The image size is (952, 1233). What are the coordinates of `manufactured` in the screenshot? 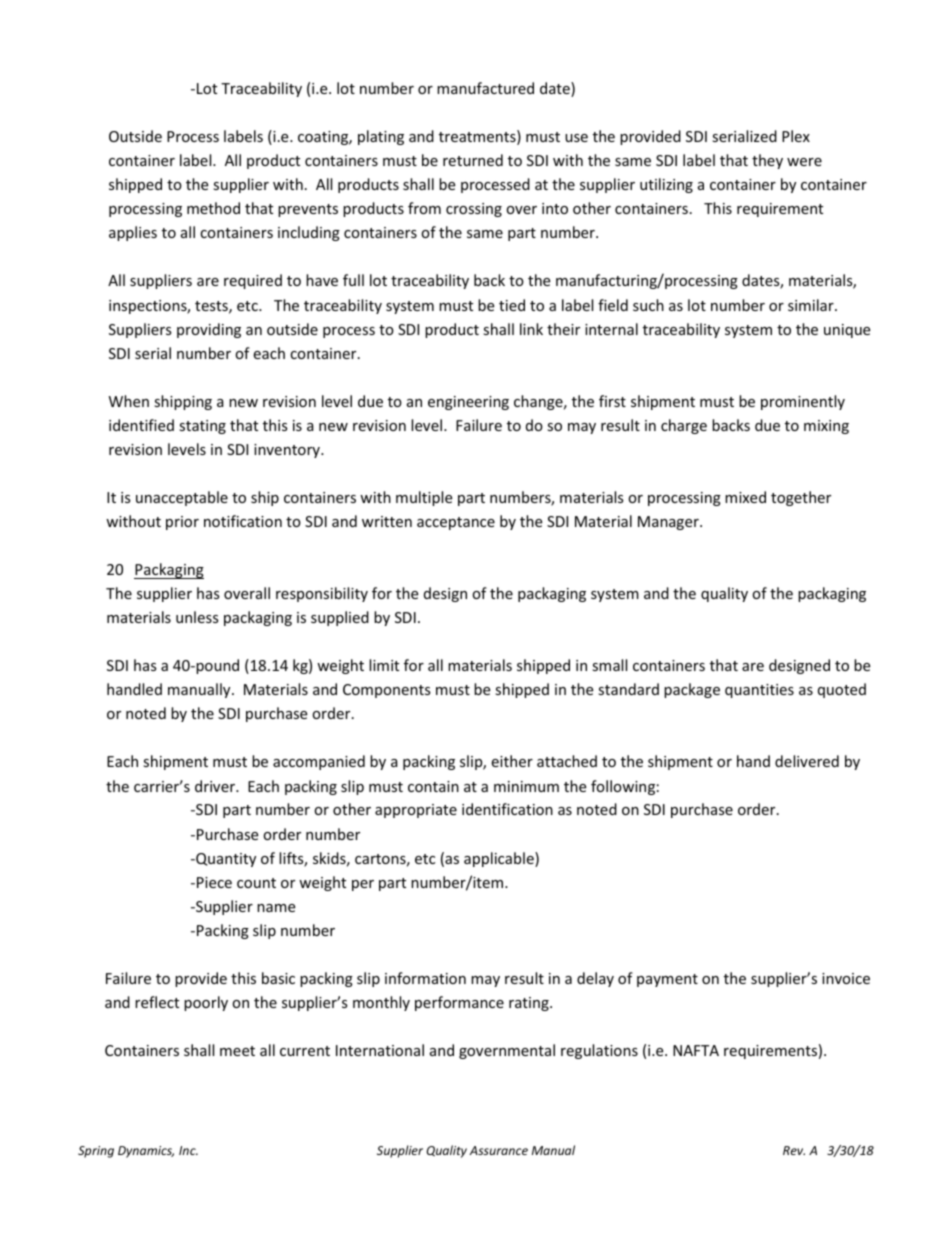 It's located at (485, 88).
